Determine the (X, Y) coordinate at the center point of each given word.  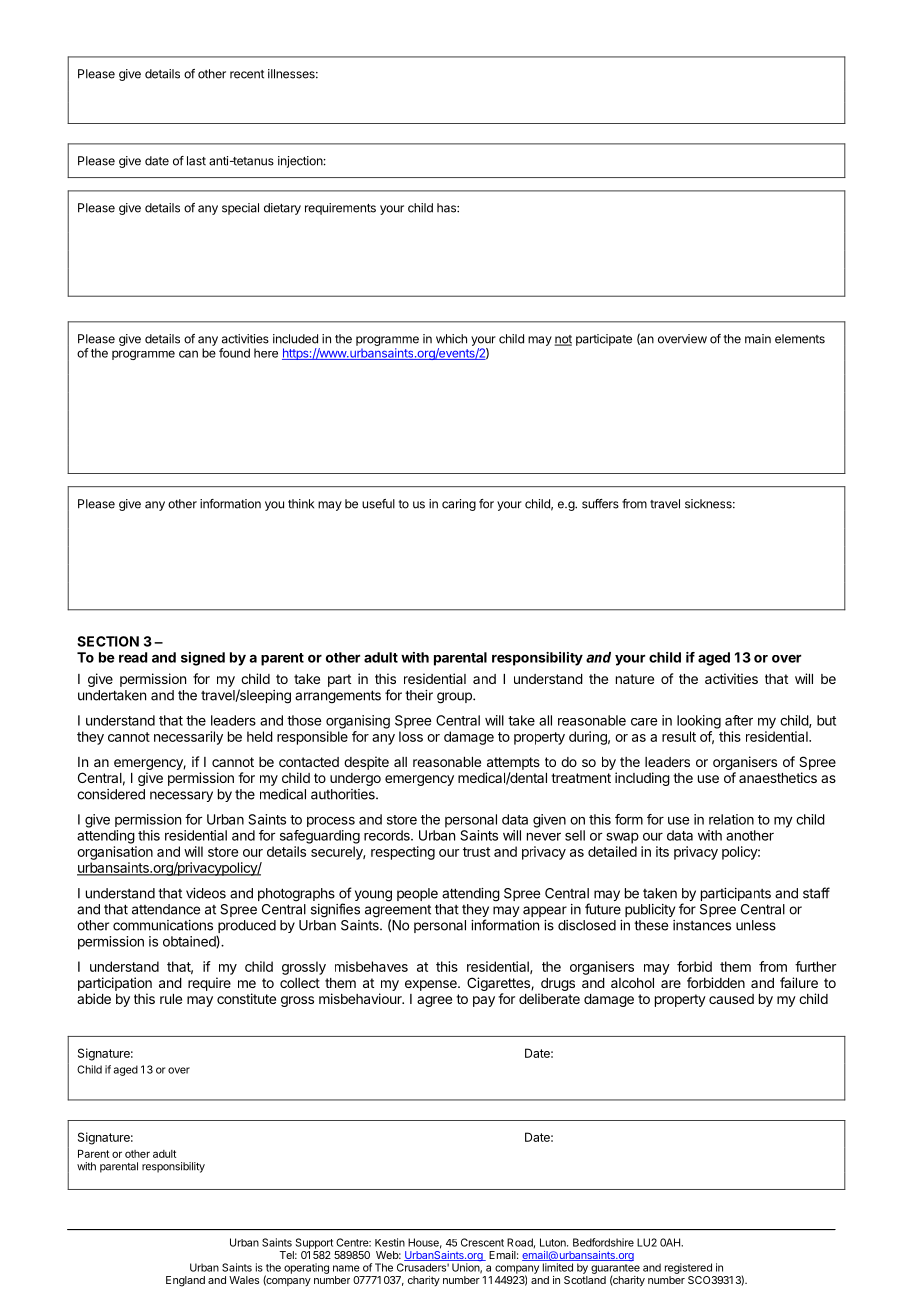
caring (459, 505)
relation (731, 819)
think (301, 504)
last (196, 161)
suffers (600, 504)
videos (206, 893)
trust (476, 852)
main (758, 339)
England (185, 1281)
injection (300, 162)
